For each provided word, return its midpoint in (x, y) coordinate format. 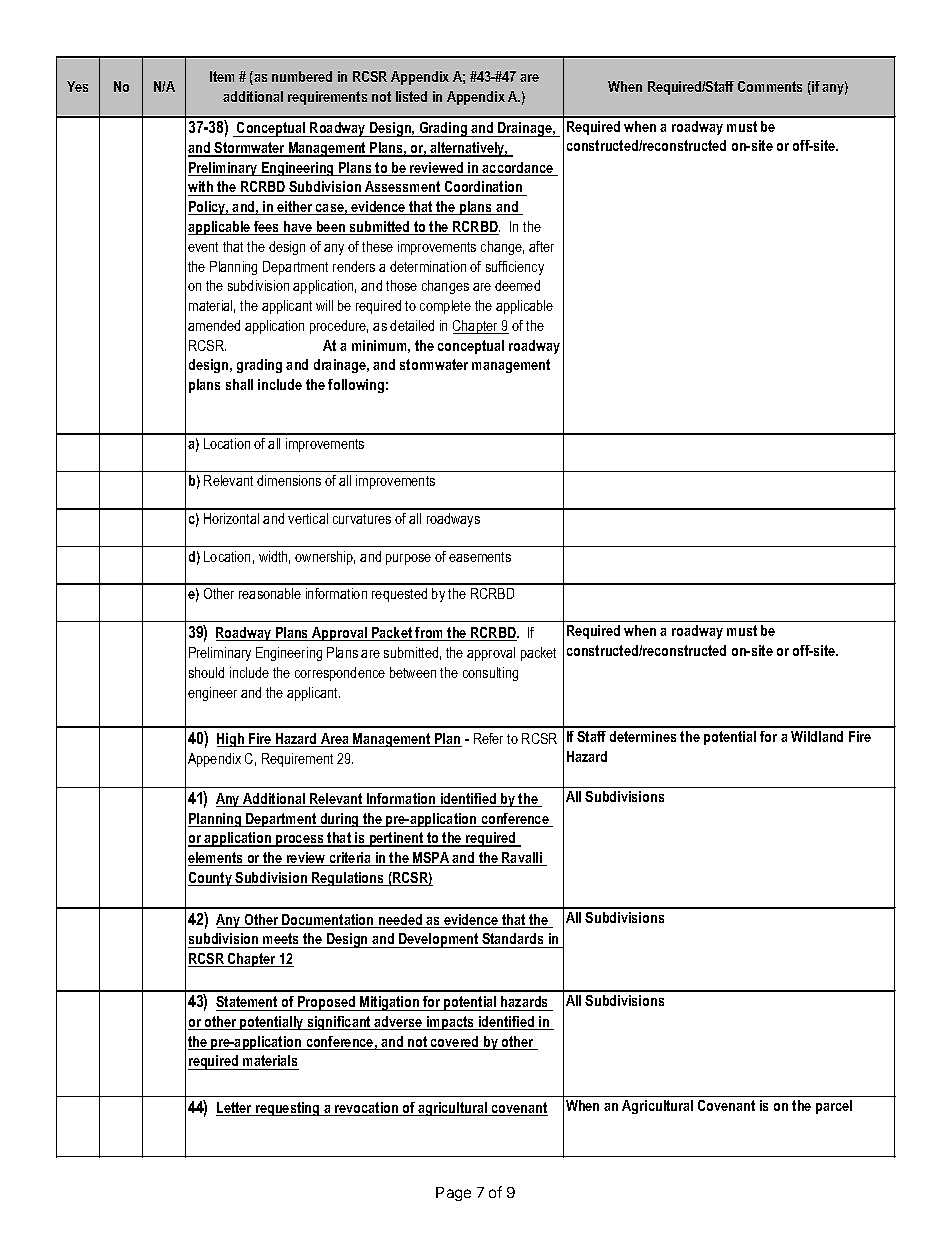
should (206, 672)
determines (643, 736)
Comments (770, 86)
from (430, 634)
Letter (235, 1109)
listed (411, 96)
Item (222, 76)
